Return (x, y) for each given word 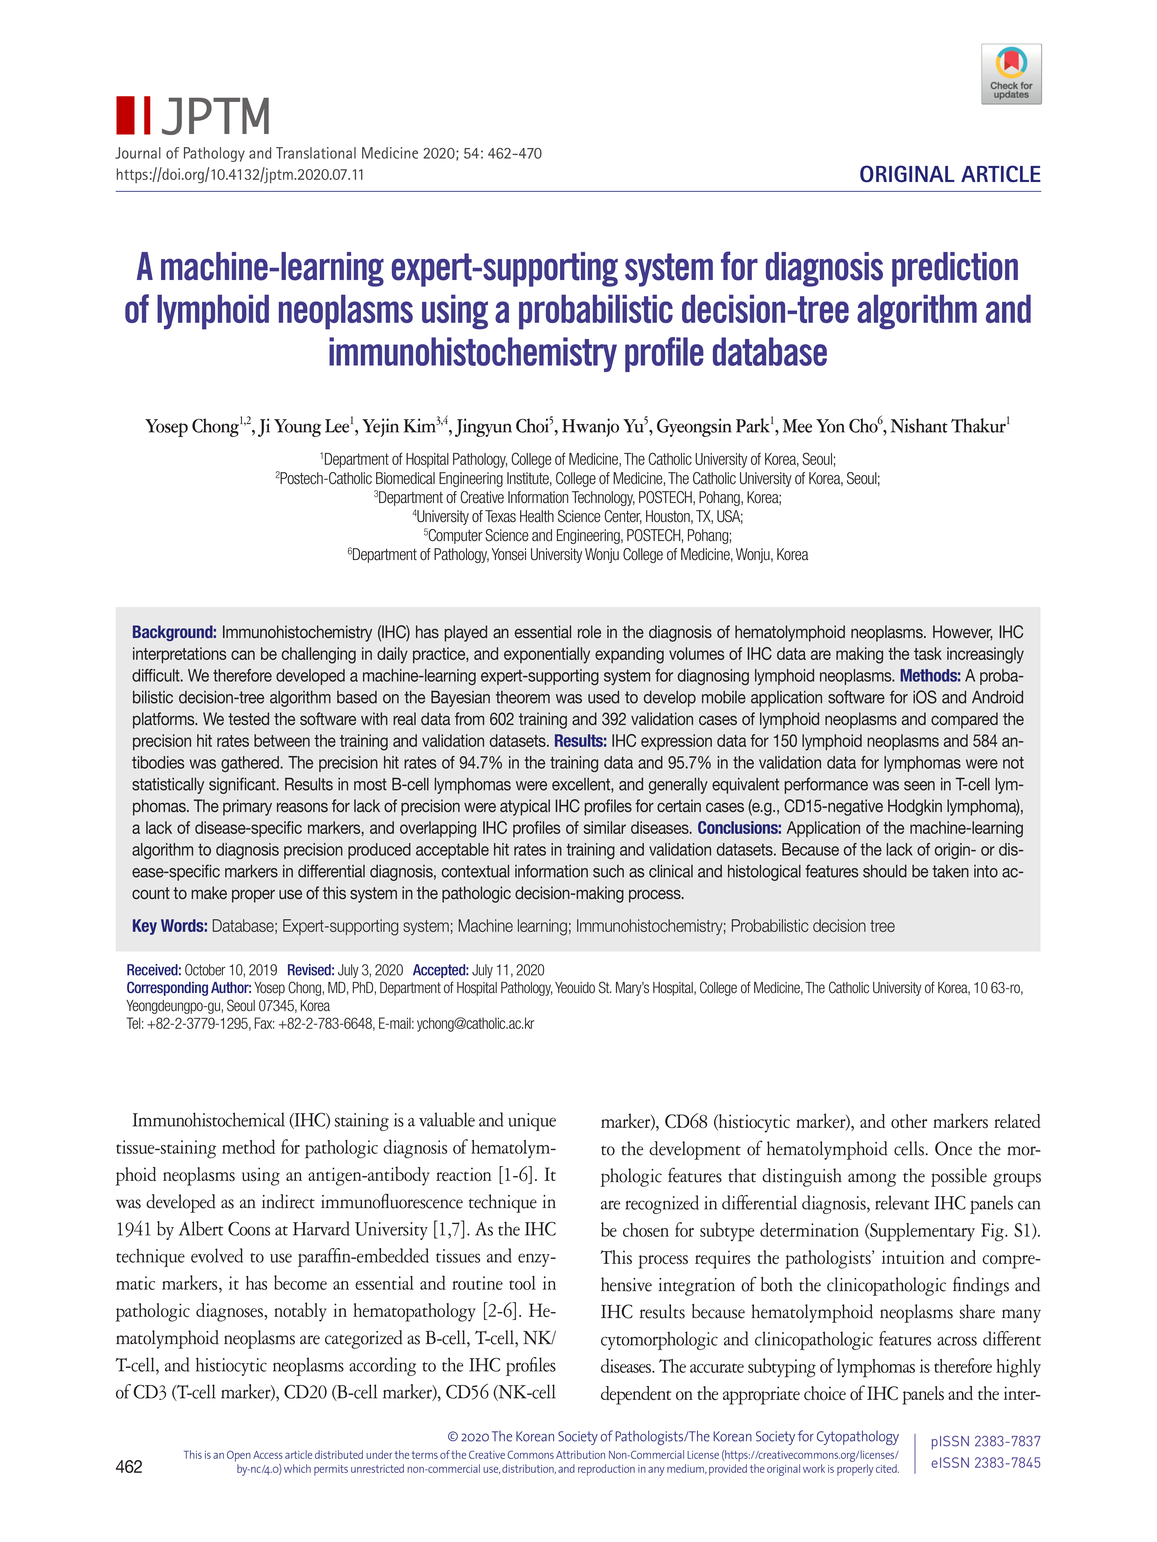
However (963, 633)
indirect (288, 1201)
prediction (955, 269)
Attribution (580, 1454)
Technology (603, 498)
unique (532, 1122)
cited (887, 1468)
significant (243, 785)
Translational (316, 153)
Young (297, 428)
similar (605, 827)
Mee (797, 426)
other (909, 1121)
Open (239, 1456)
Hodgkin (915, 807)
